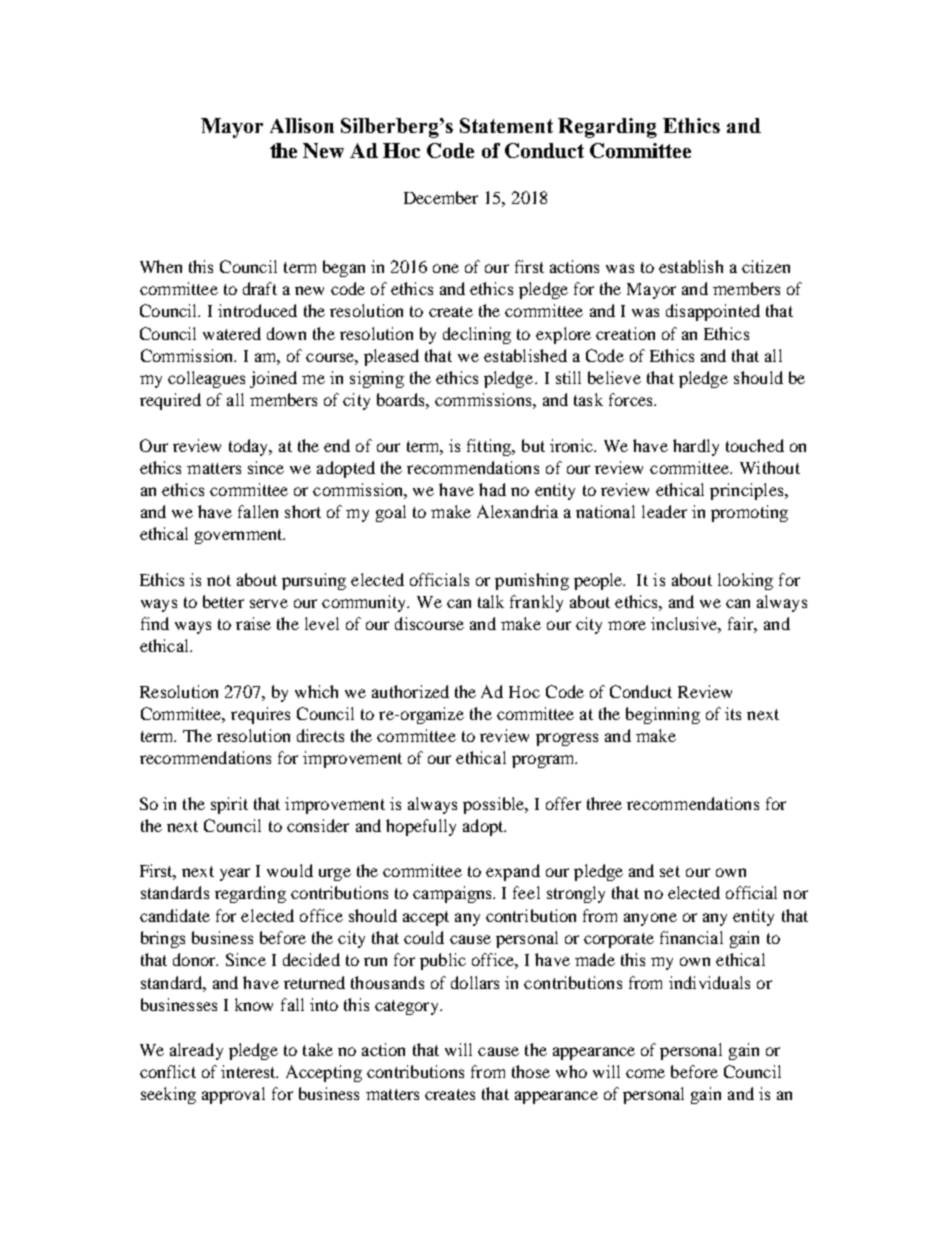 The height and width of the document is (1233, 952). I want to click on citizen, so click(766, 266).
